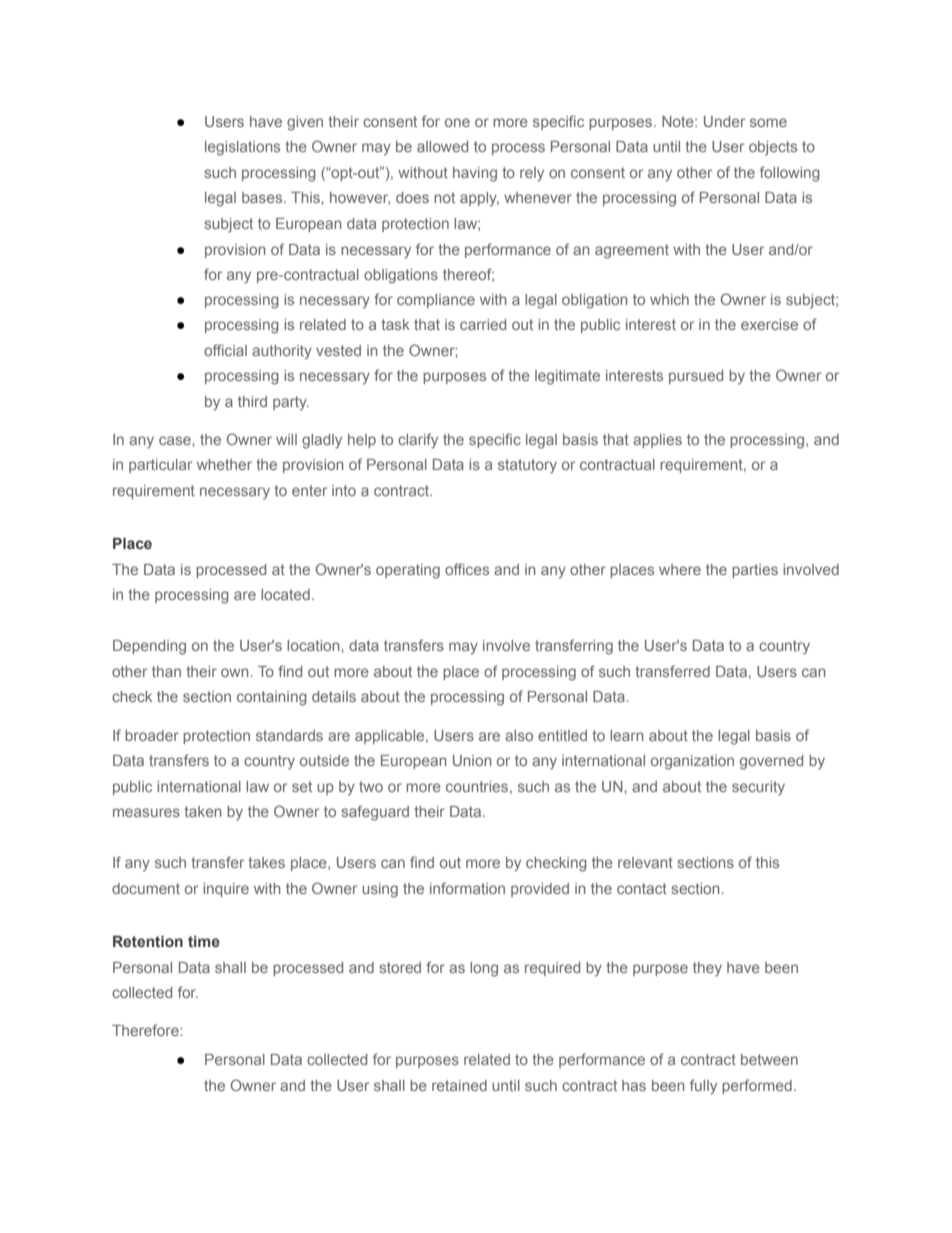 This image has width=952, height=1233. What do you see at coordinates (692, 762) in the image?
I see `organization` at bounding box center [692, 762].
